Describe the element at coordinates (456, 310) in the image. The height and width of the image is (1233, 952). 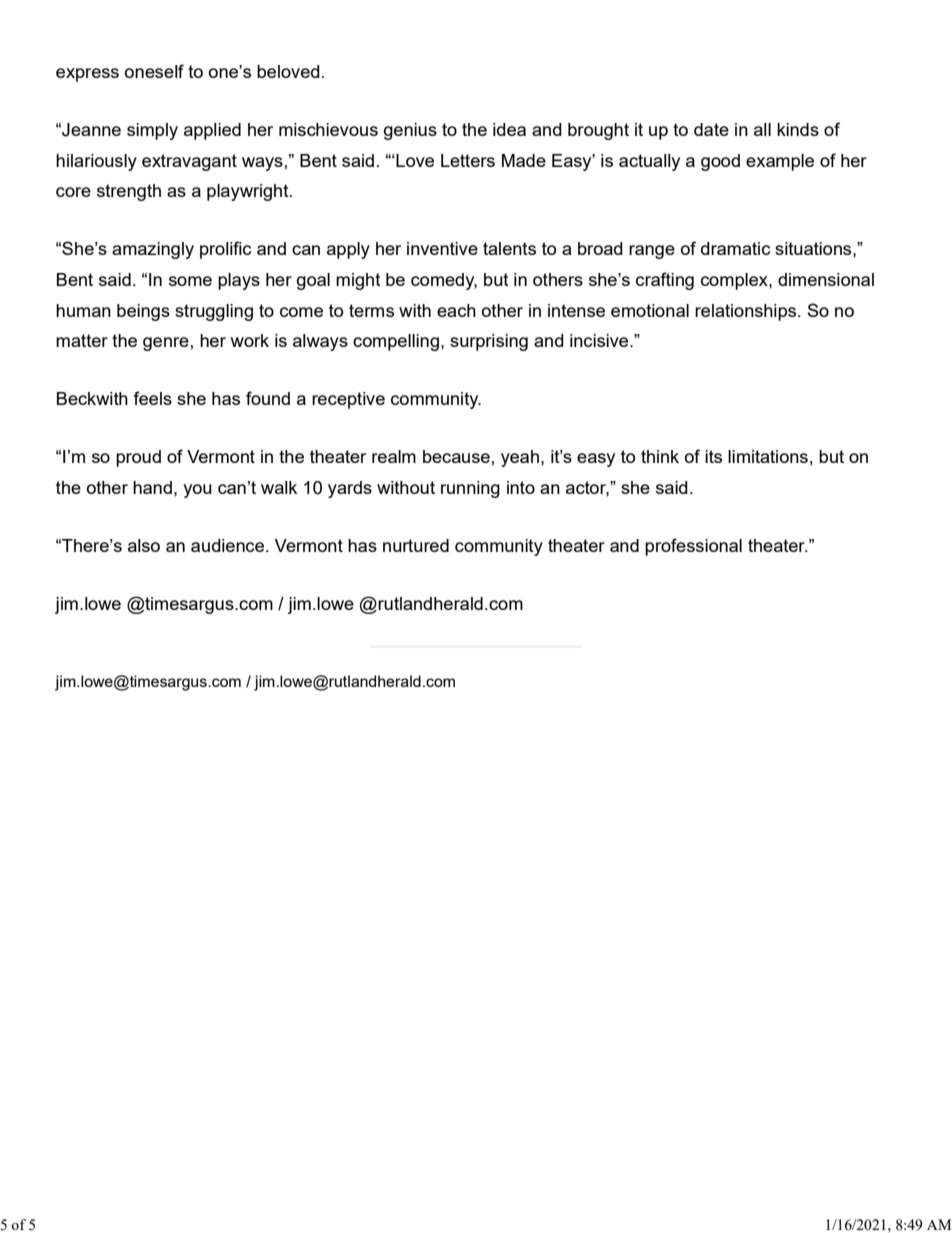
I see `each` at that location.
